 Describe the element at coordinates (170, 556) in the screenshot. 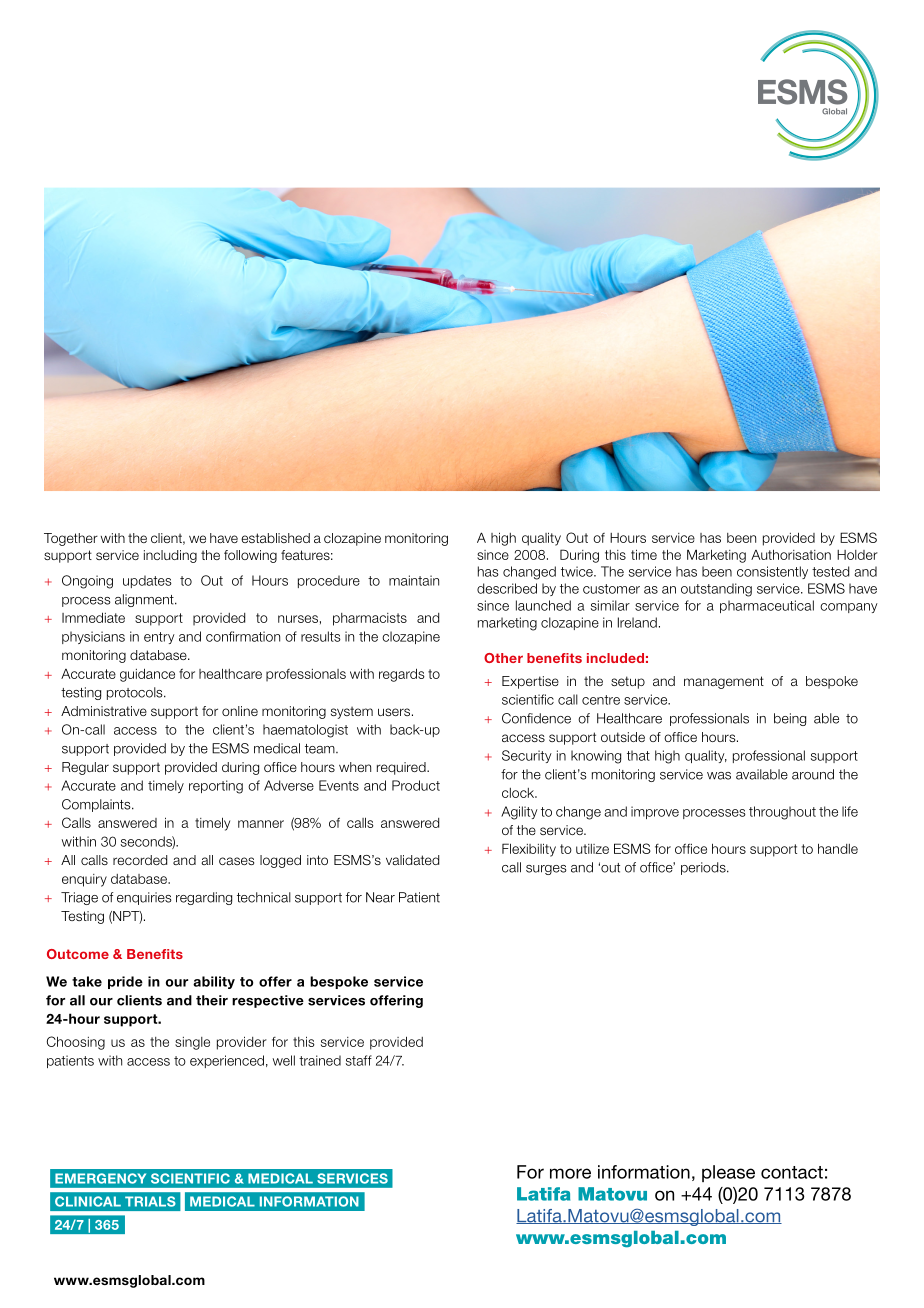

I see `including` at that location.
